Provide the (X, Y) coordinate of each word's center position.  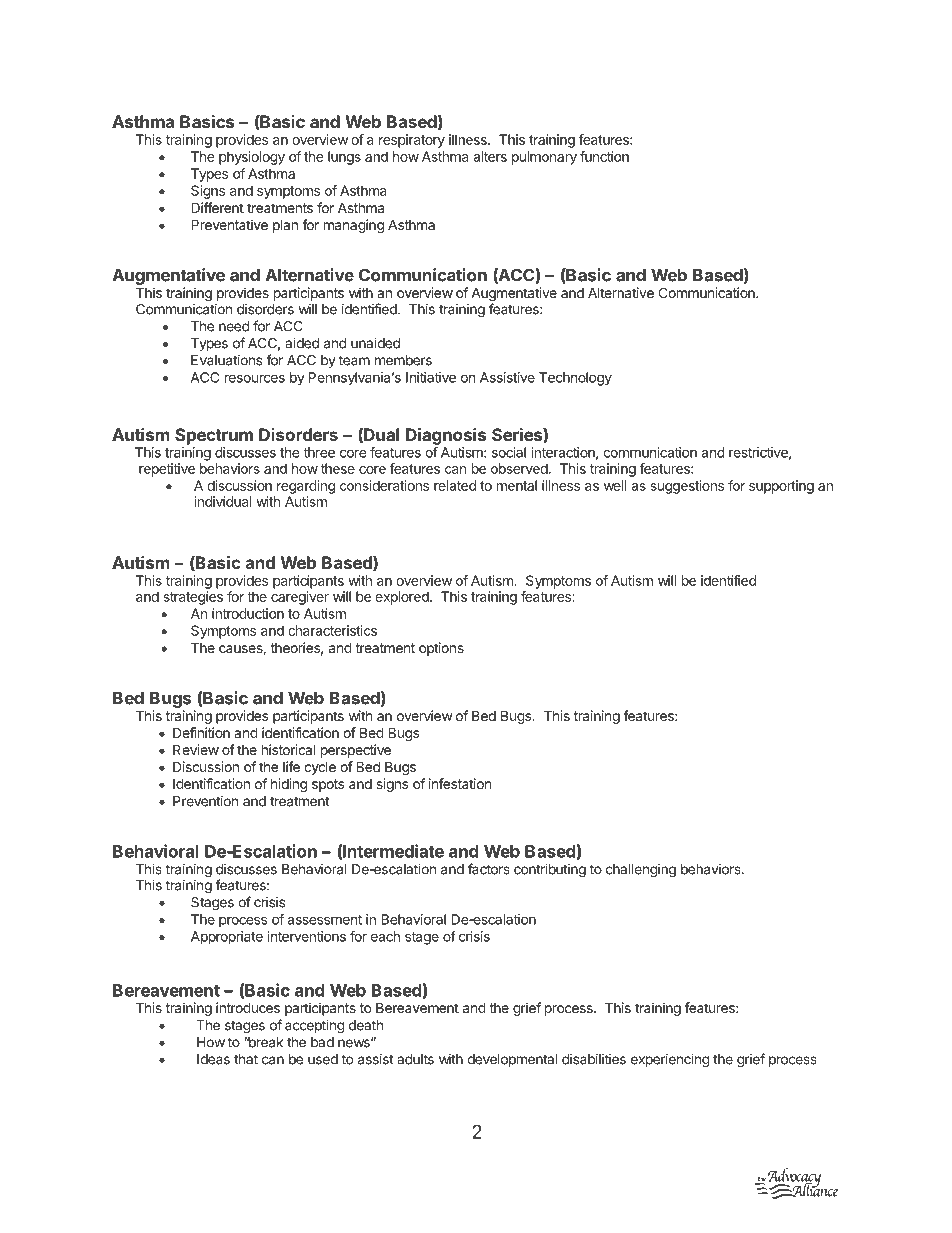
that (246, 1059)
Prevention (205, 801)
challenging (641, 871)
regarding (306, 487)
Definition (201, 732)
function (604, 156)
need (234, 326)
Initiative (431, 377)
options (441, 649)
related (455, 485)
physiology (252, 158)
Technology (575, 379)
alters (490, 156)
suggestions (687, 487)
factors (489, 869)
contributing (550, 871)
